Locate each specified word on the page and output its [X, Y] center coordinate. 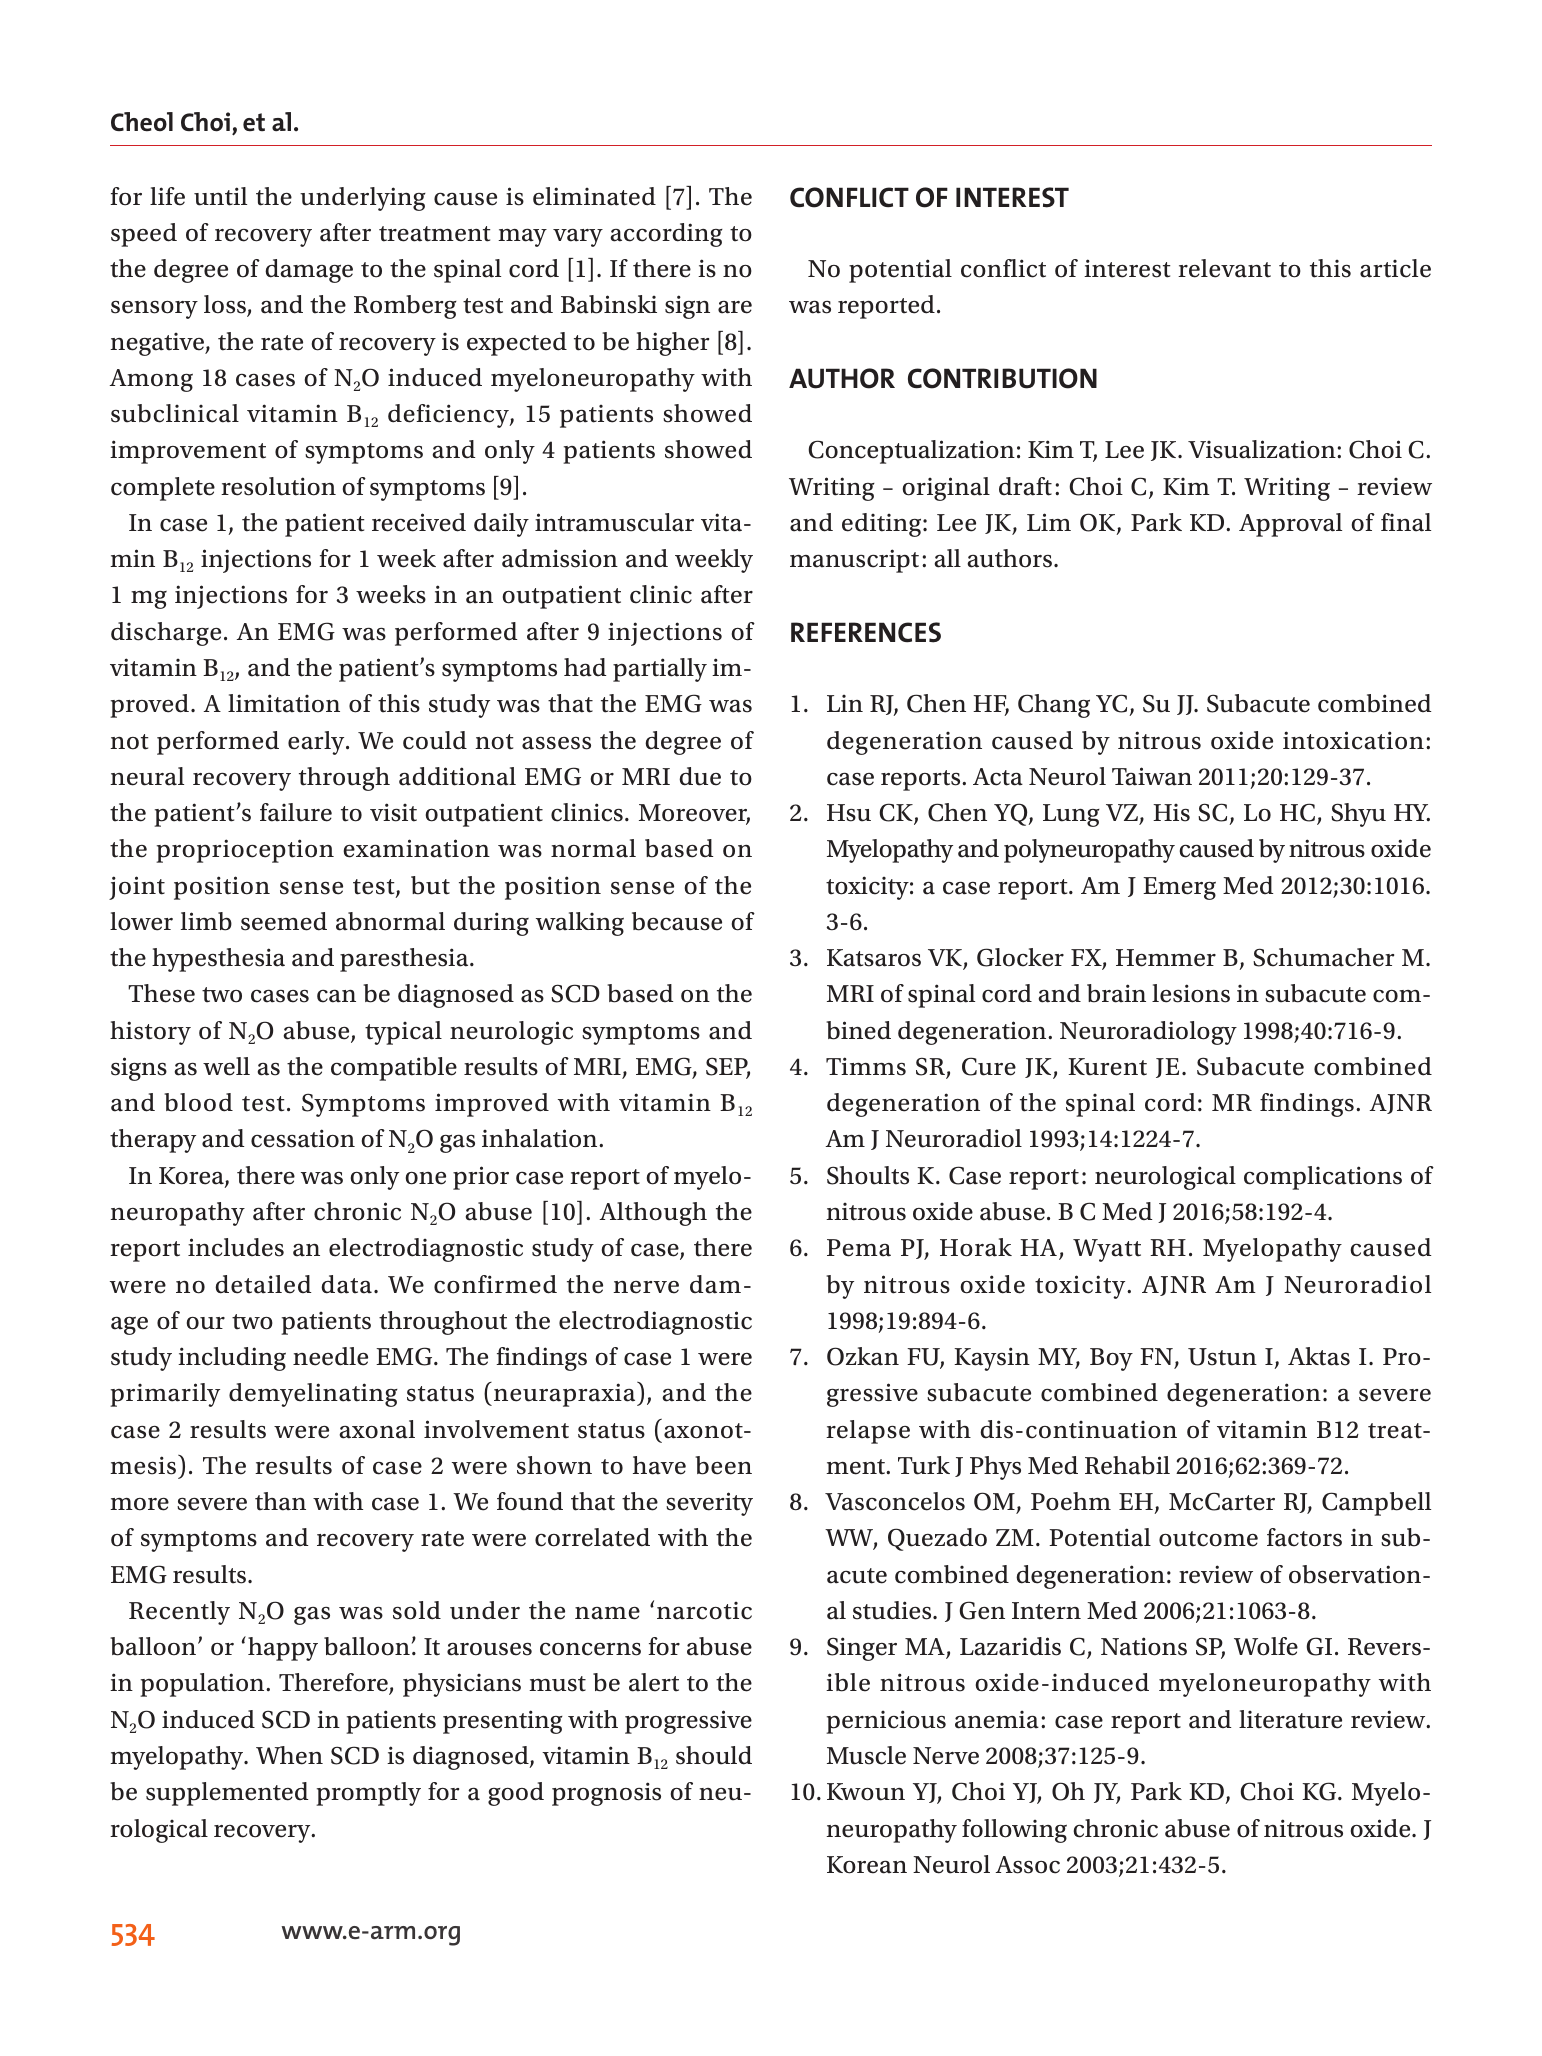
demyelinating [313, 1395]
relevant [1224, 268]
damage [309, 271]
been [723, 1465]
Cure [989, 1066]
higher [672, 344]
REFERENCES [866, 632]
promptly [368, 1794]
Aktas [1319, 1356]
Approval [1290, 525]
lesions [1191, 993]
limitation [284, 703]
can [336, 996]
